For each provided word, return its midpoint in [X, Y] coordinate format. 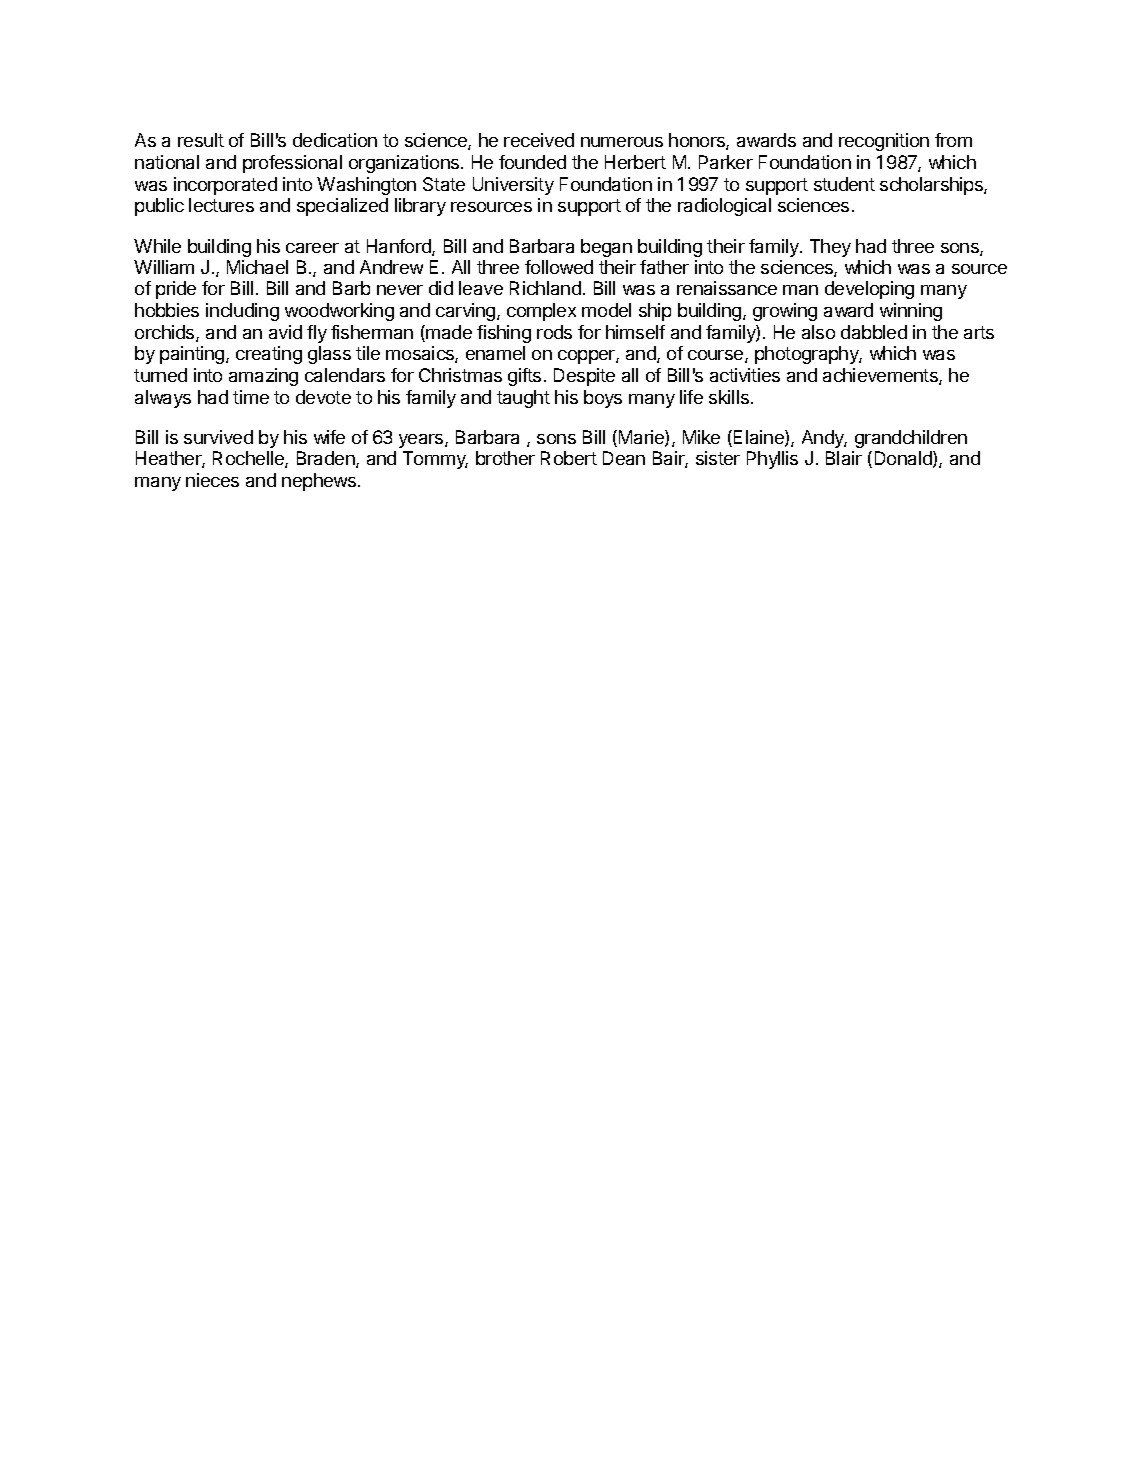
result [201, 140]
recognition [884, 142]
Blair [844, 458]
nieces [212, 480]
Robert [569, 458]
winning [911, 312]
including [242, 312]
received [539, 140]
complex [541, 312]
